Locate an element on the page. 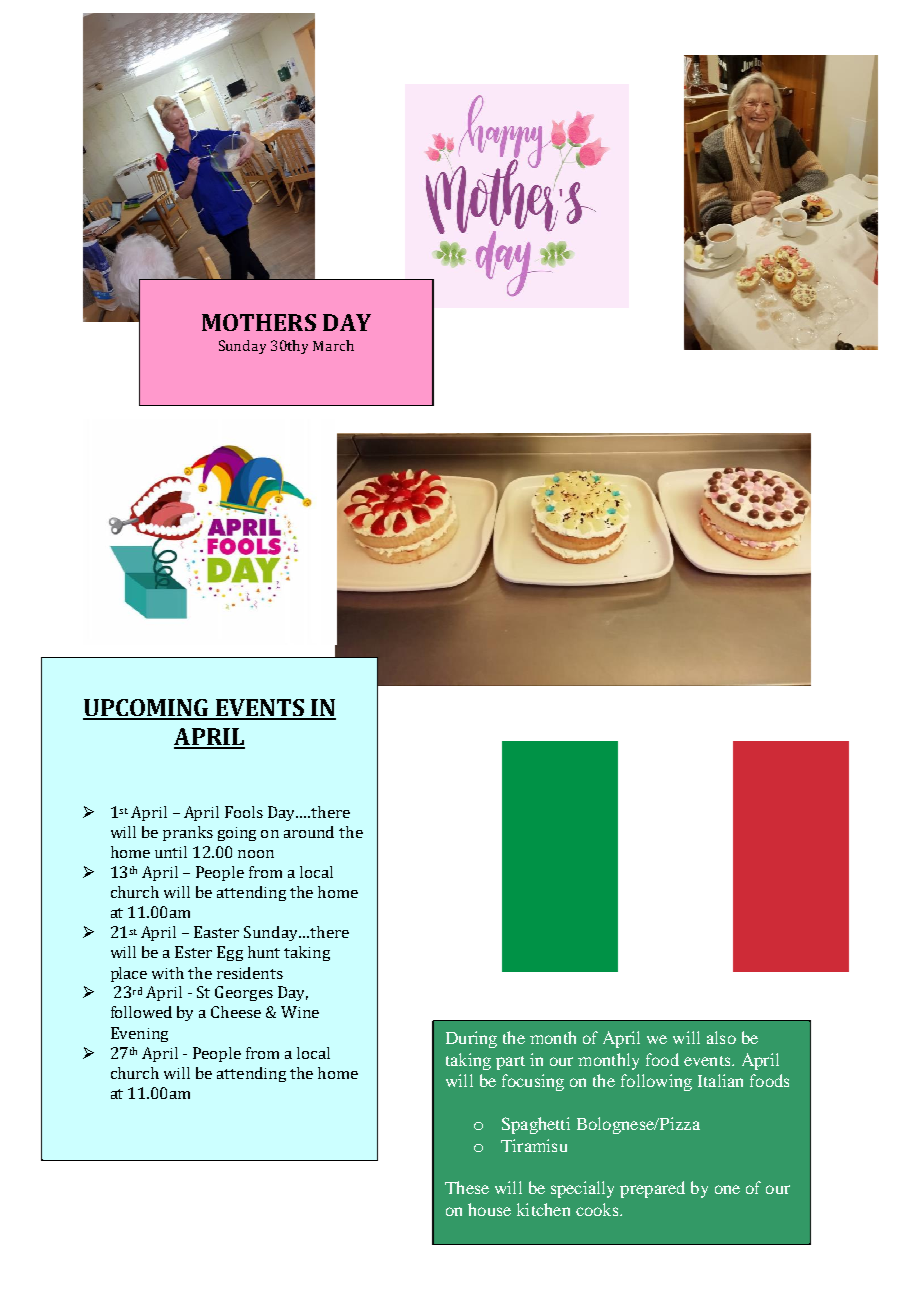  March is located at coordinates (333, 345).
